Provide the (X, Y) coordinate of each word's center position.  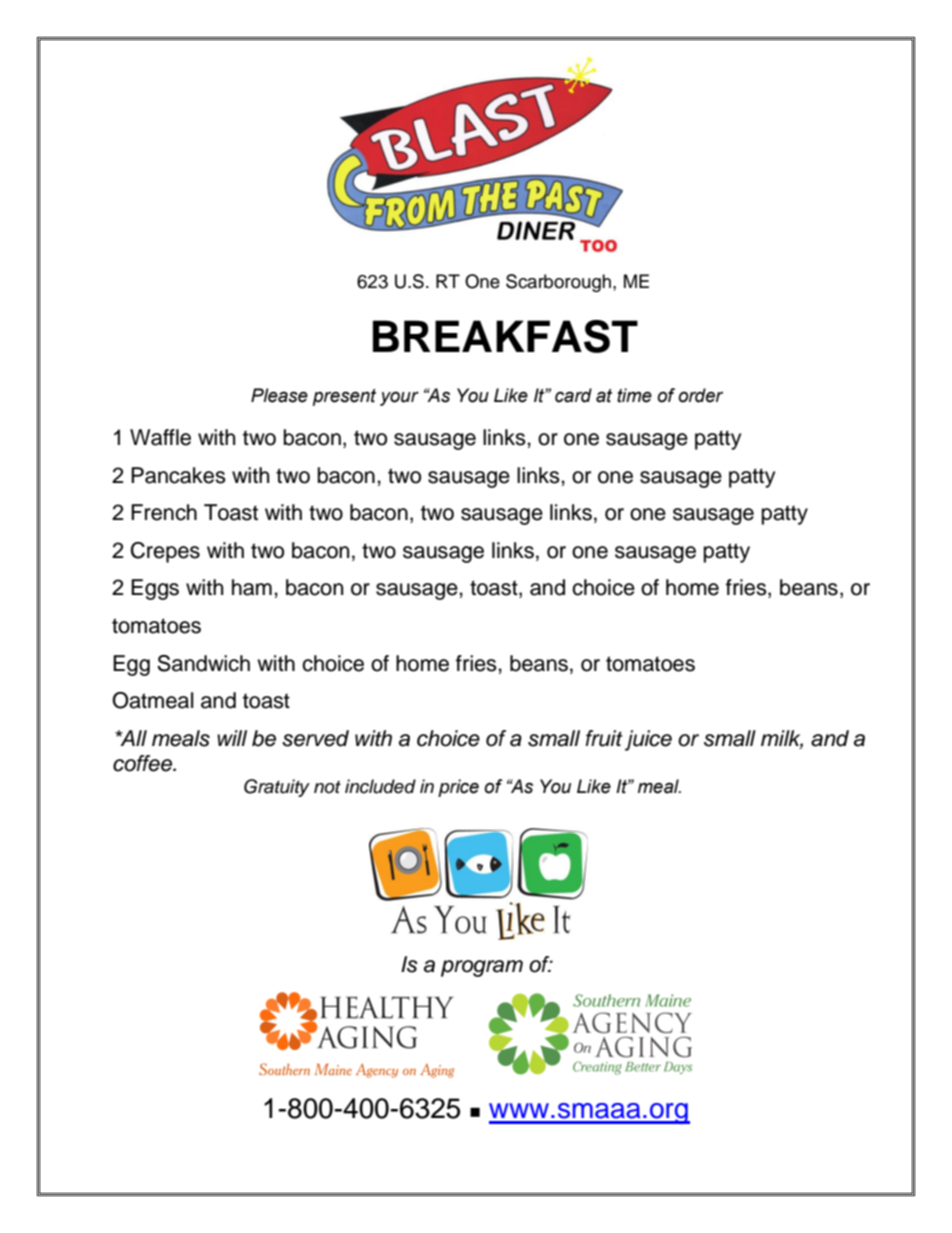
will (232, 738)
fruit (604, 738)
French (164, 512)
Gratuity (277, 788)
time (634, 395)
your (399, 398)
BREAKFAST (505, 336)
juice (648, 740)
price (458, 788)
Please (279, 395)
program (482, 968)
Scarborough (558, 283)
